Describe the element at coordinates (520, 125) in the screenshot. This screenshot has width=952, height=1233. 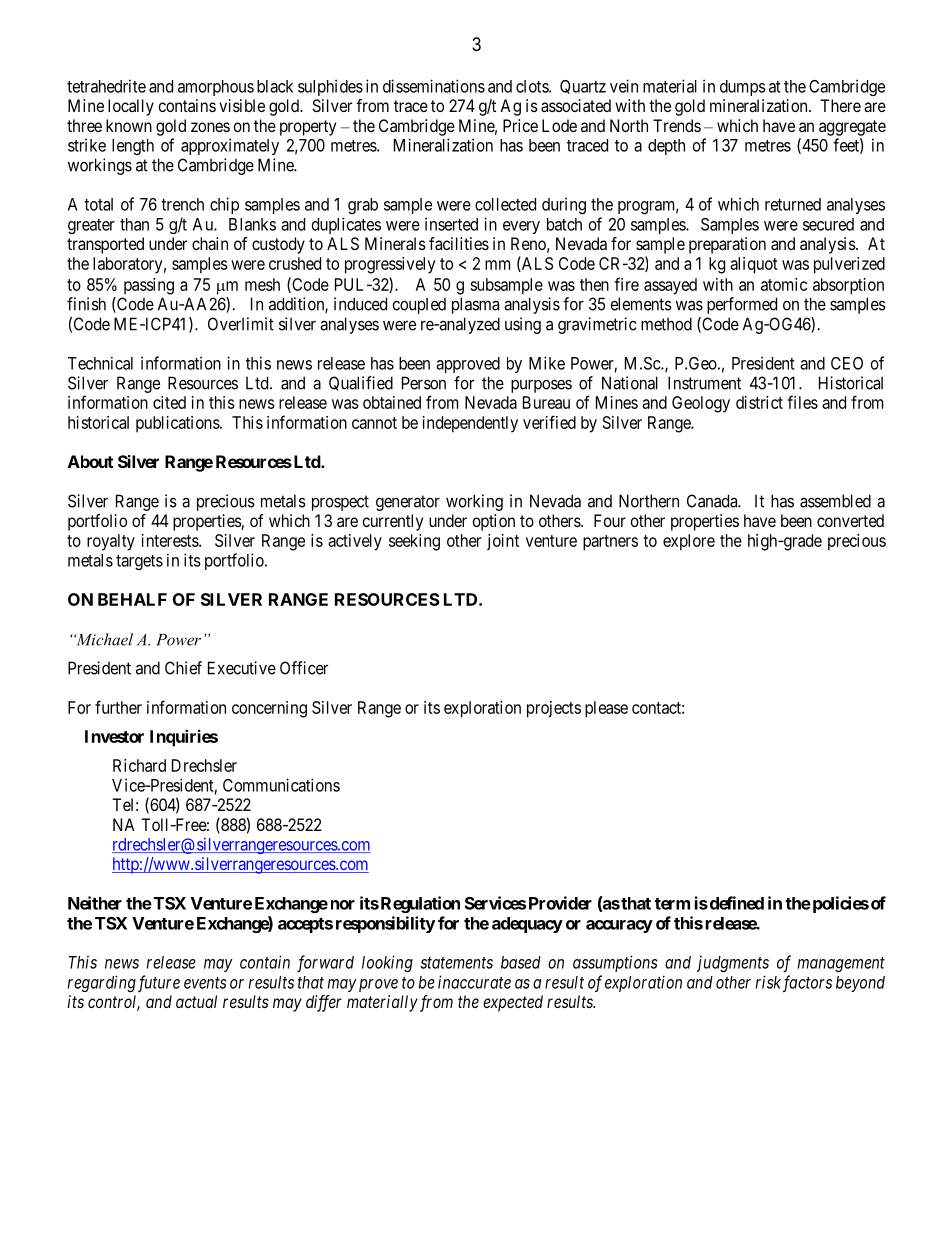
I see `Price` at that location.
